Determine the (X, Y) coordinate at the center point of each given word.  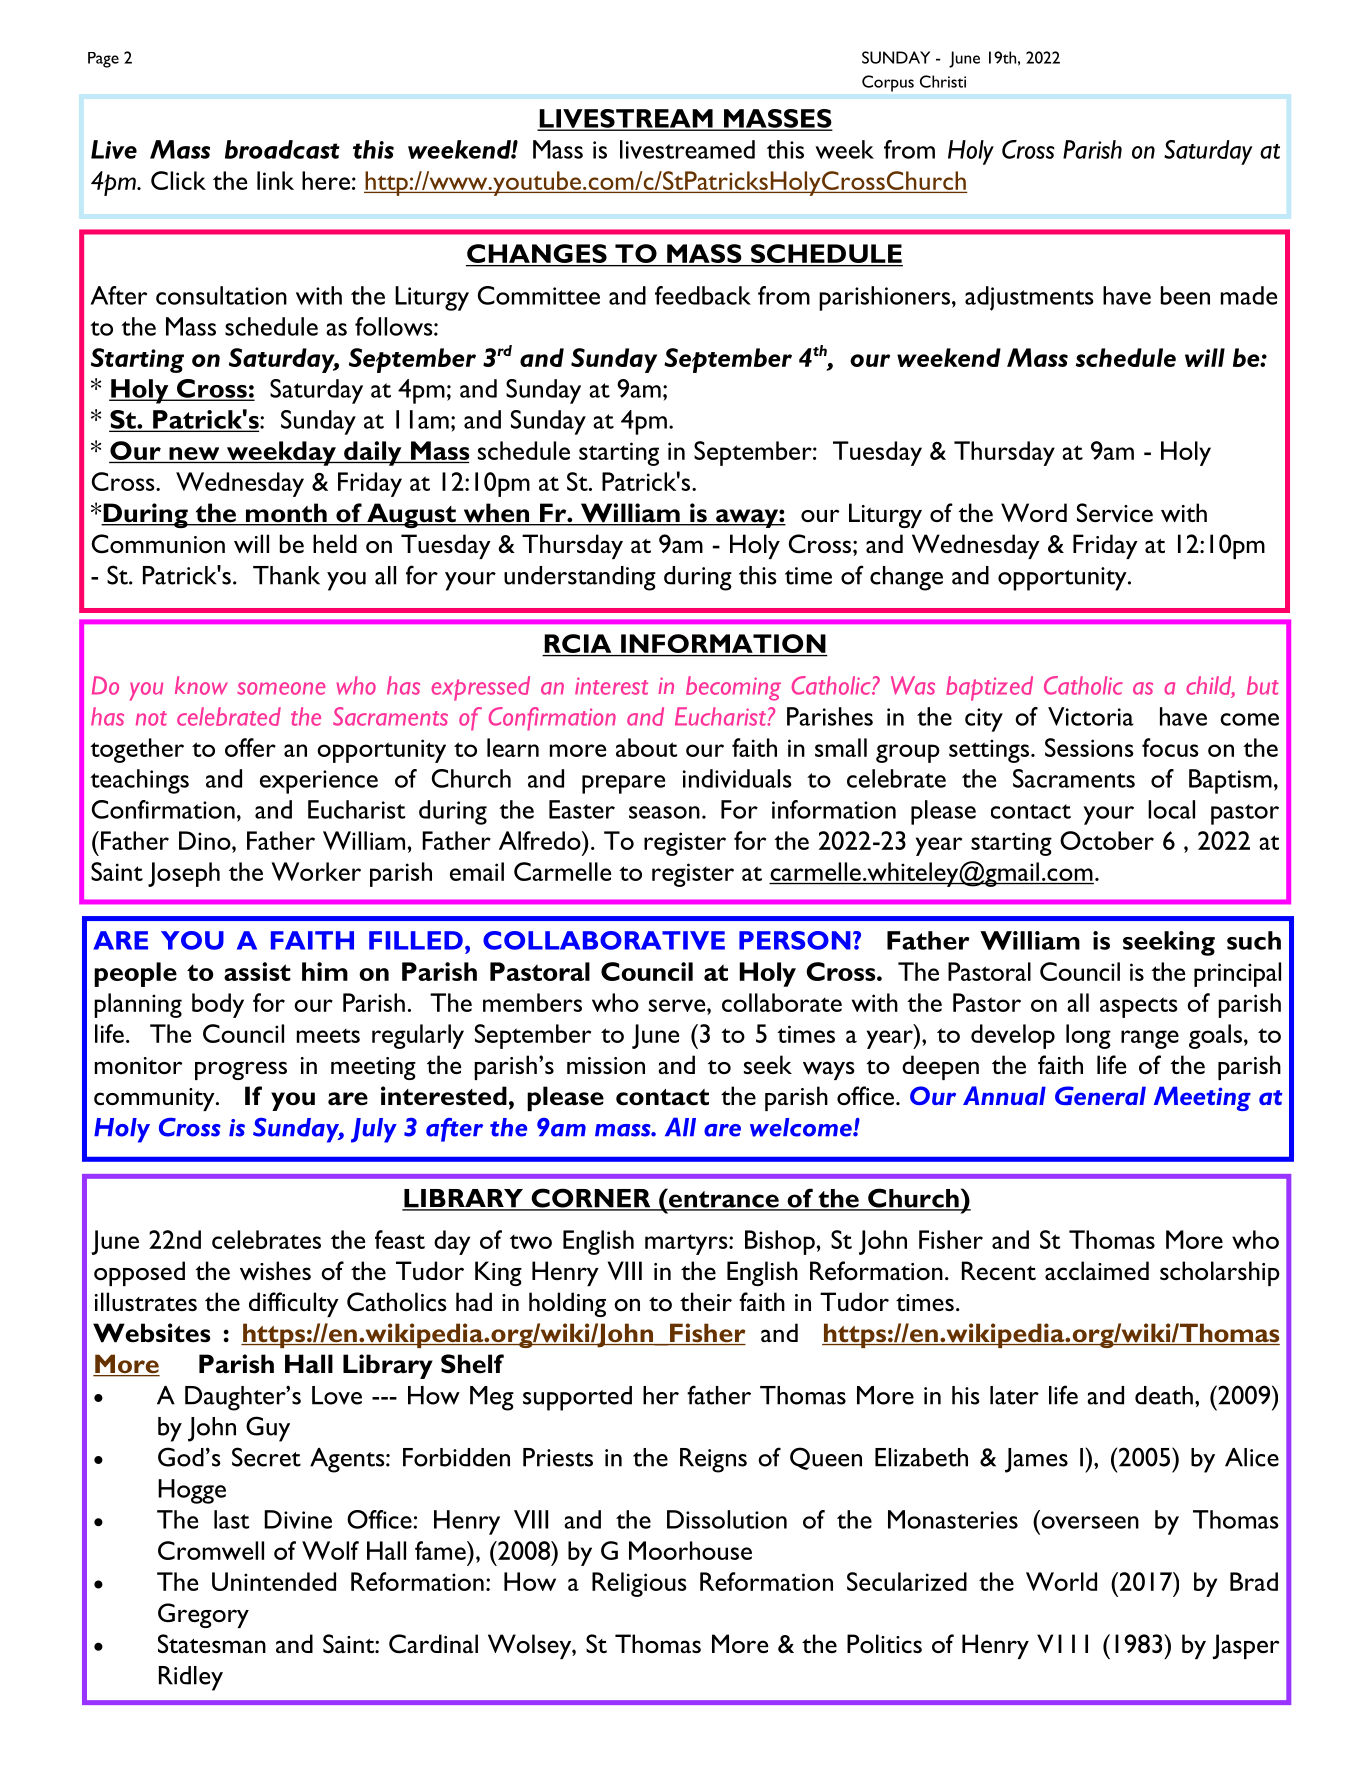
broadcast (282, 149)
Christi (943, 81)
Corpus (888, 83)
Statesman (212, 1643)
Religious (639, 1584)
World (1061, 1581)
